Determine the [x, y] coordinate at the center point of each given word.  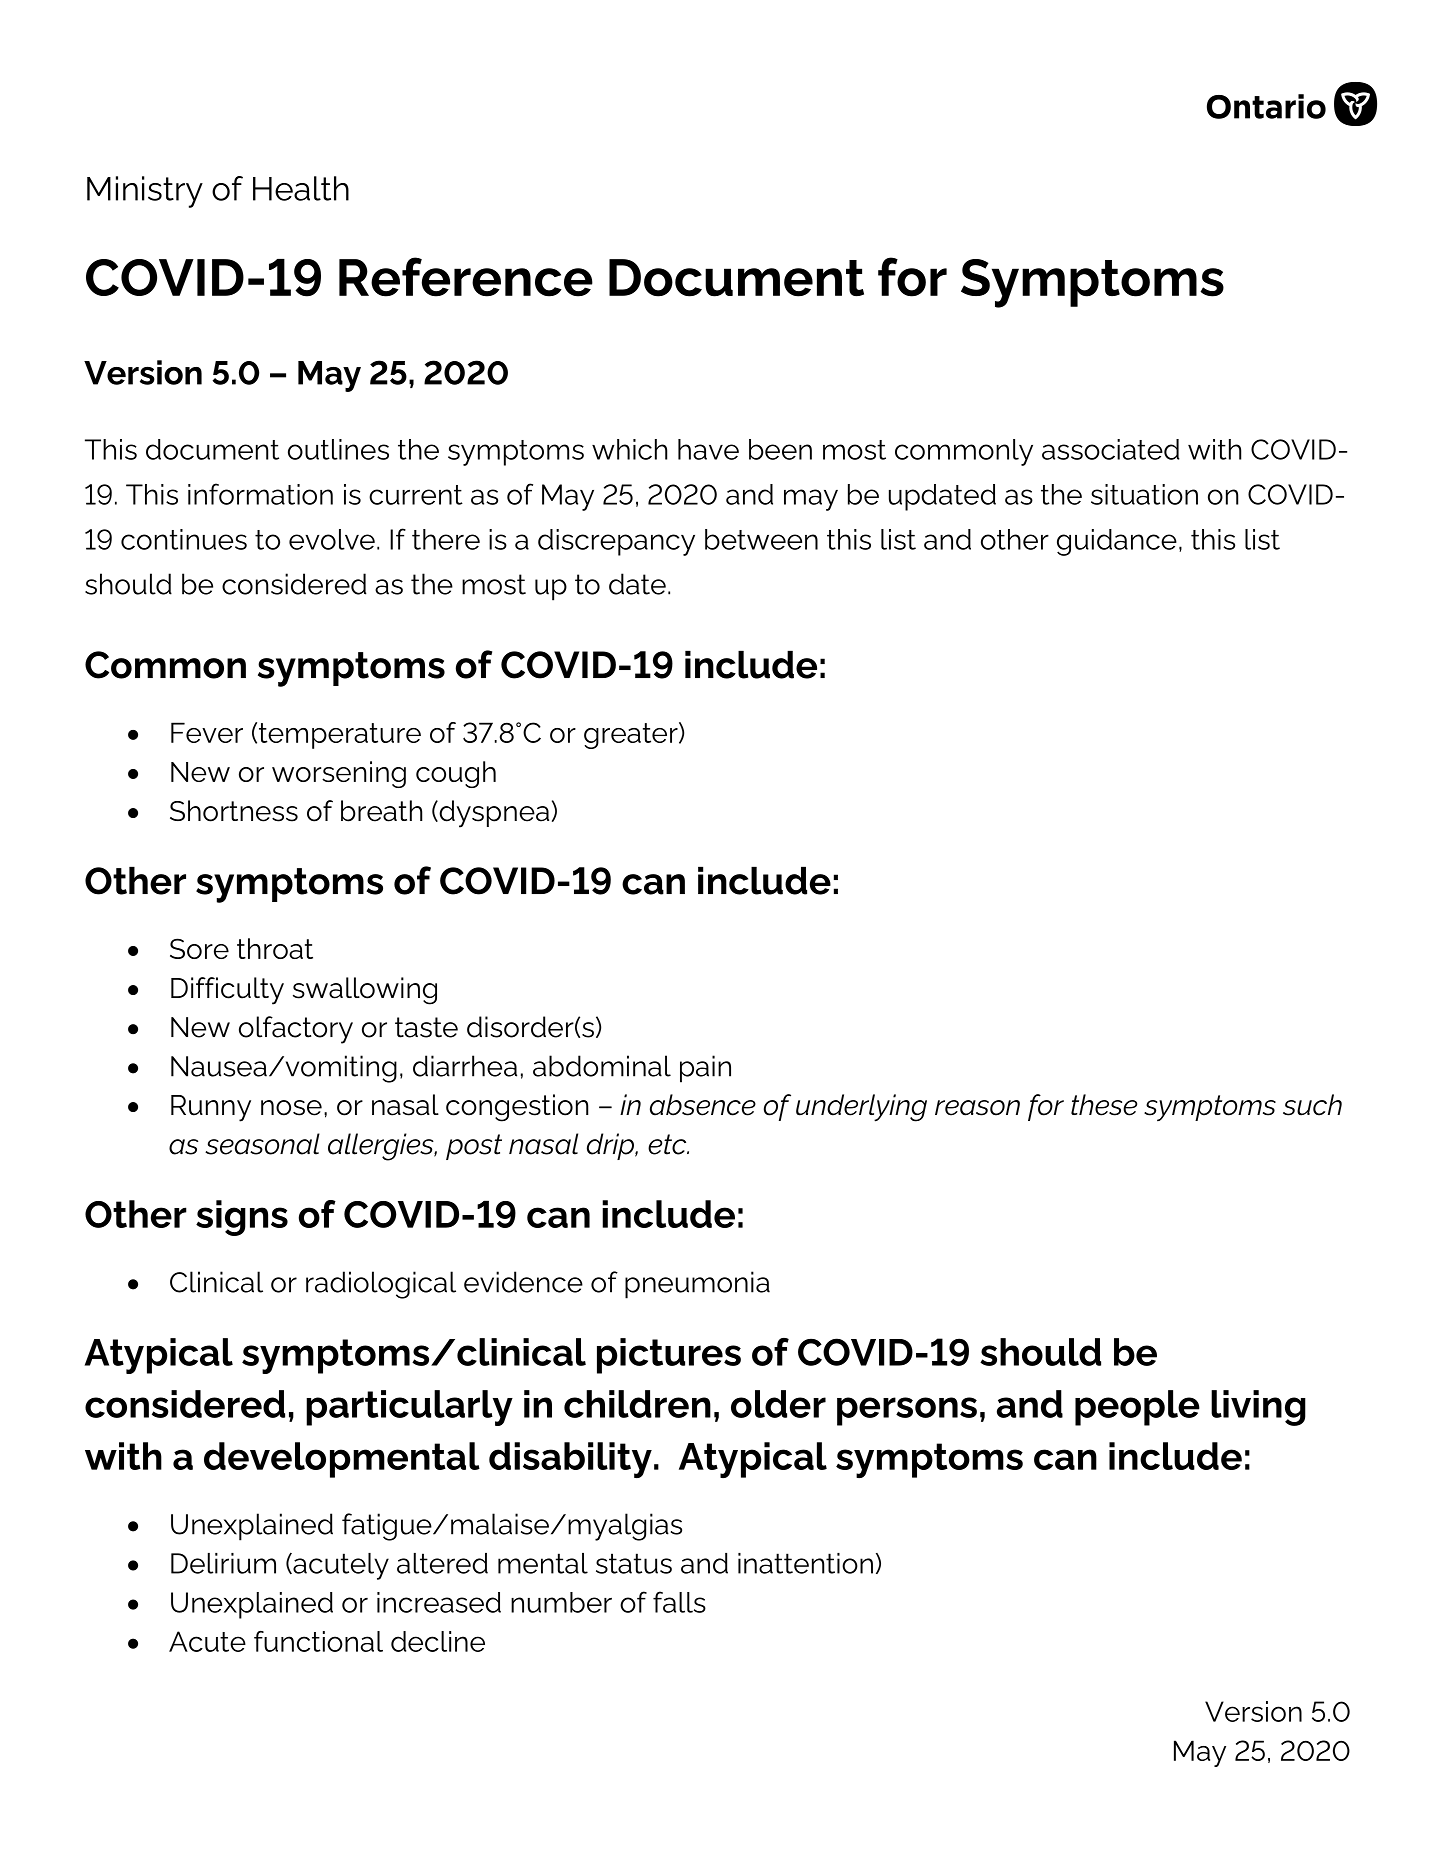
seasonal [262, 1144]
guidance [1117, 542]
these [1104, 1105]
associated [1111, 449]
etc [668, 1144]
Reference [466, 277]
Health [301, 188]
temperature [340, 736]
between [761, 539]
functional [318, 1641]
